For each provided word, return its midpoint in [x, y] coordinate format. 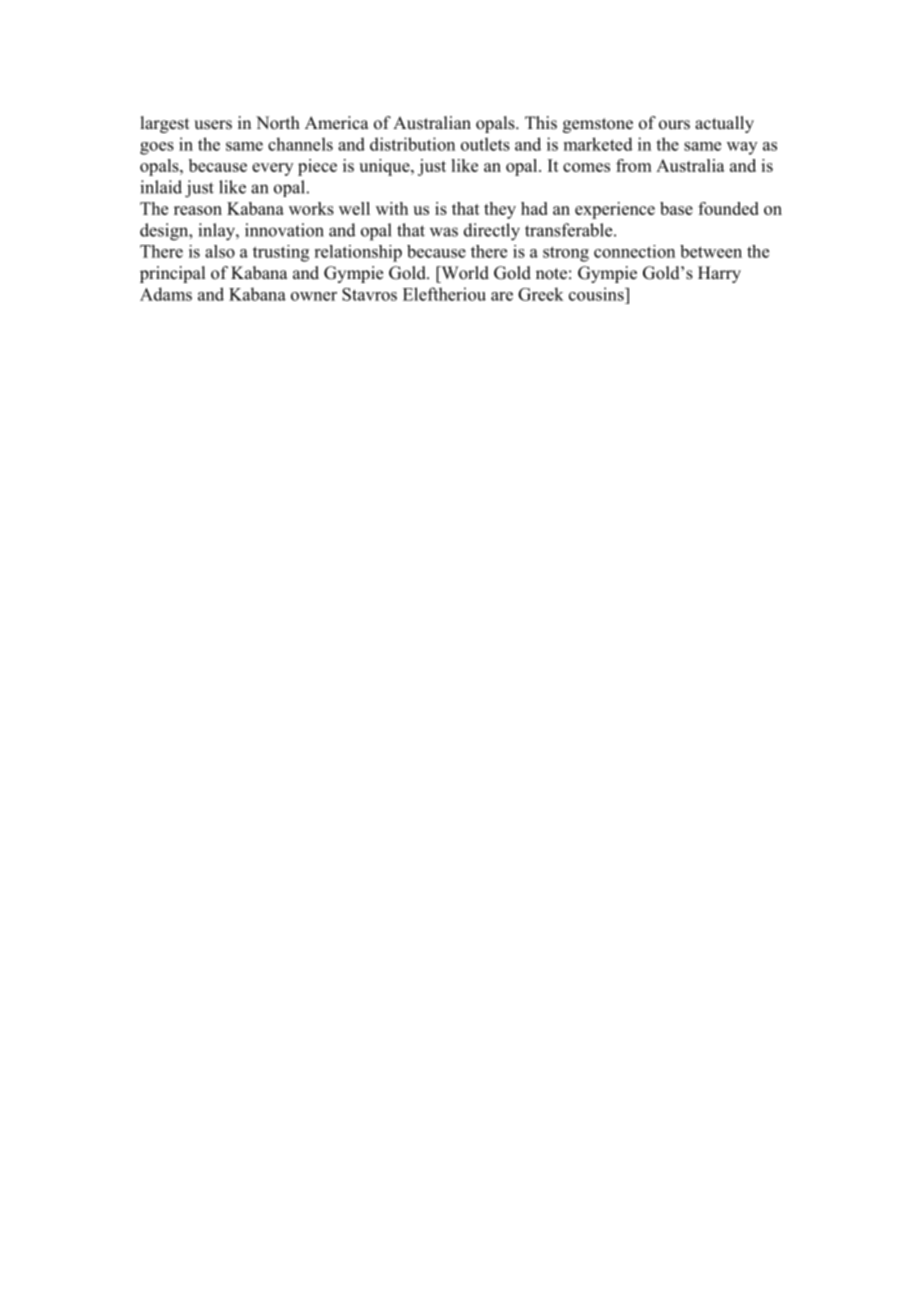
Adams [166, 294]
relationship [358, 253]
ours [674, 125]
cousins [597, 294]
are [502, 296]
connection [634, 251]
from [634, 165]
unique [385, 167]
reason [198, 210]
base [676, 208]
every [272, 169]
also [220, 251]
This [541, 123]
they [500, 210]
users [213, 125]
